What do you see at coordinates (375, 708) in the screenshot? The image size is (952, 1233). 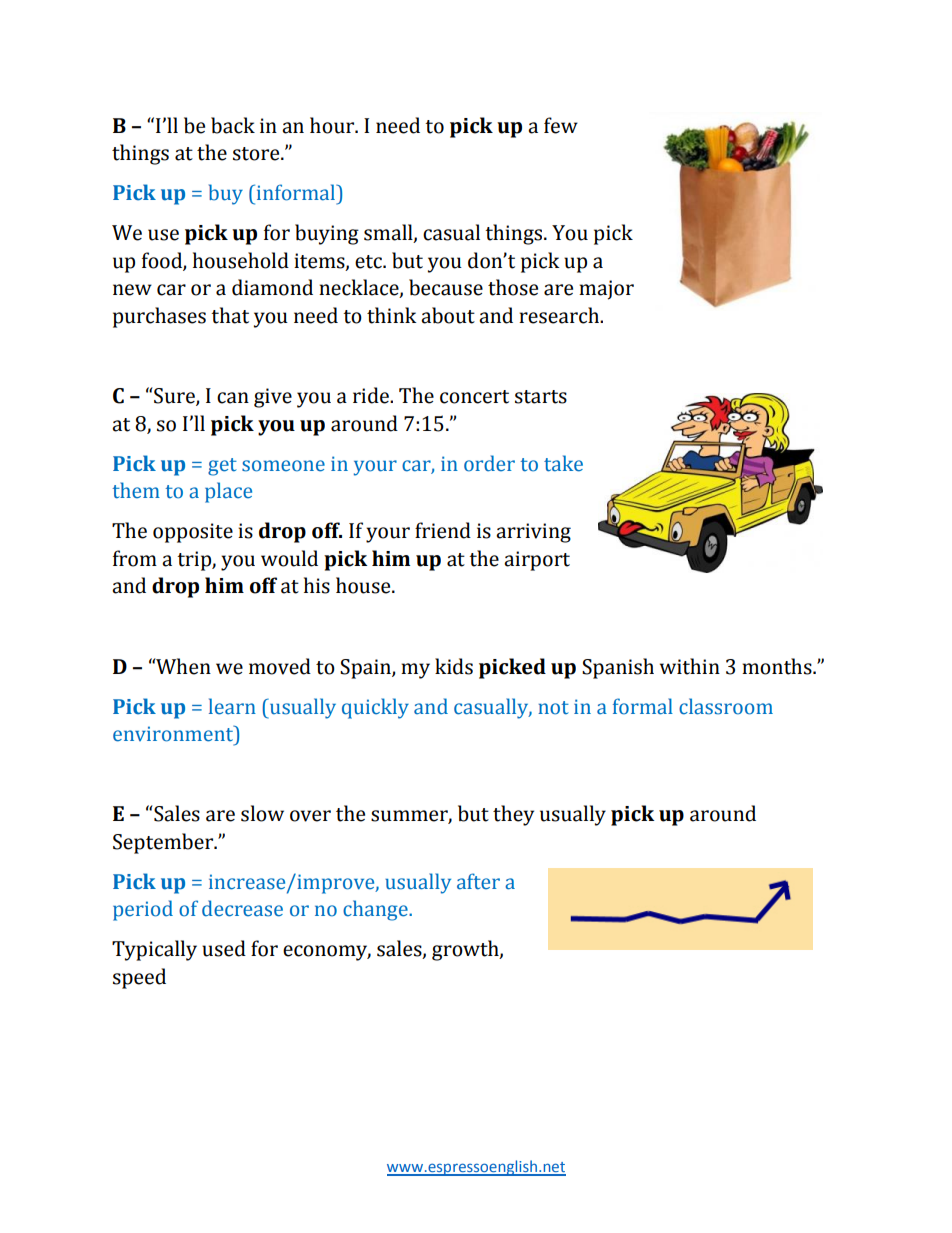 I see `quickly` at bounding box center [375, 708].
